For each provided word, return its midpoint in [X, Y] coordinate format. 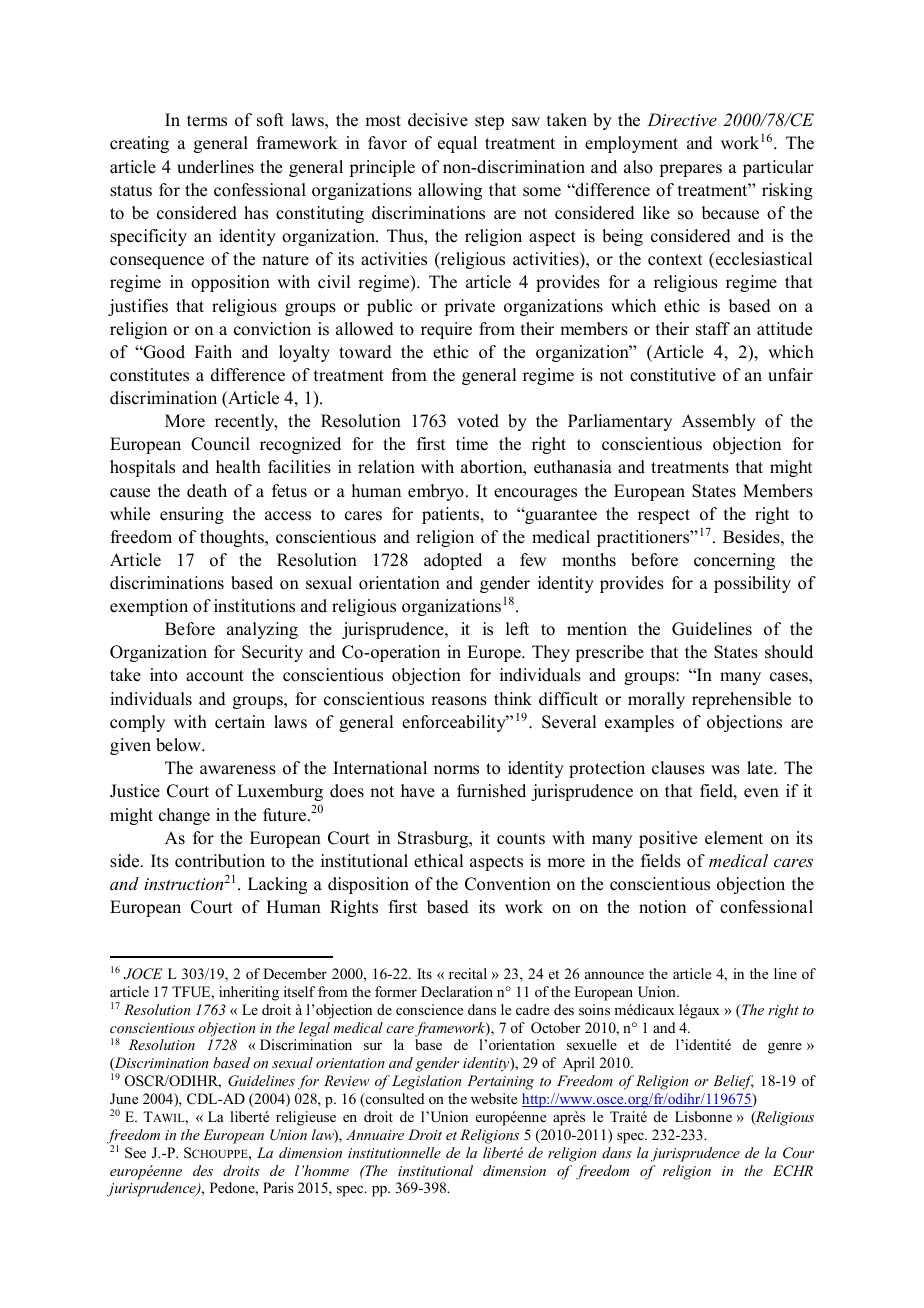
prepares [690, 170]
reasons [459, 701]
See [135, 1153]
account [215, 676]
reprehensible [741, 700]
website [494, 1098]
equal [457, 144]
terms [207, 121]
